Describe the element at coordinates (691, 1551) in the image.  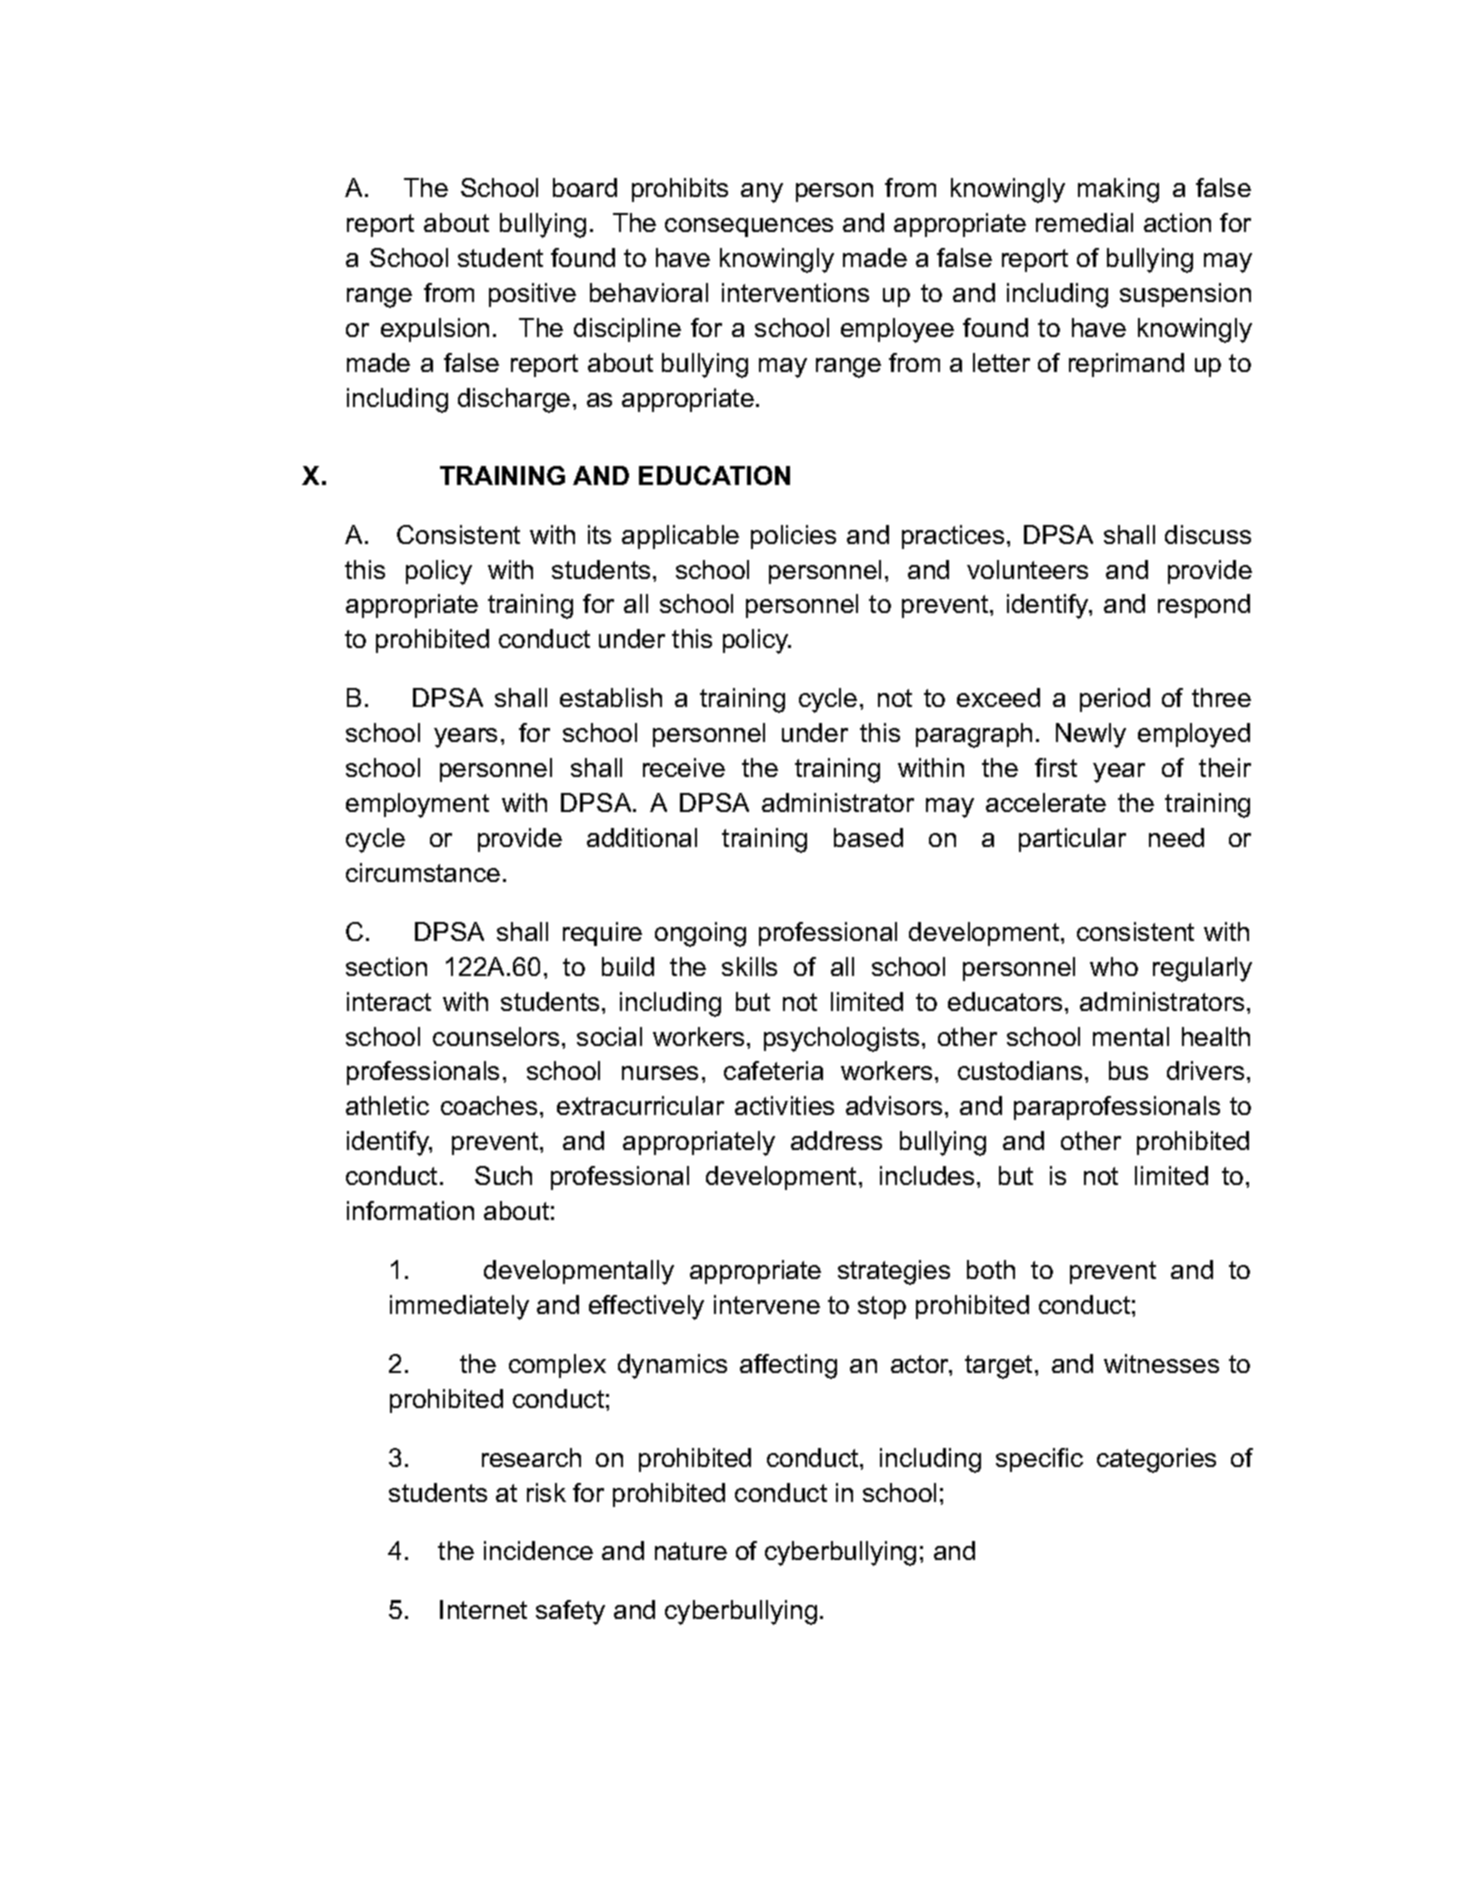
I see `nature` at that location.
